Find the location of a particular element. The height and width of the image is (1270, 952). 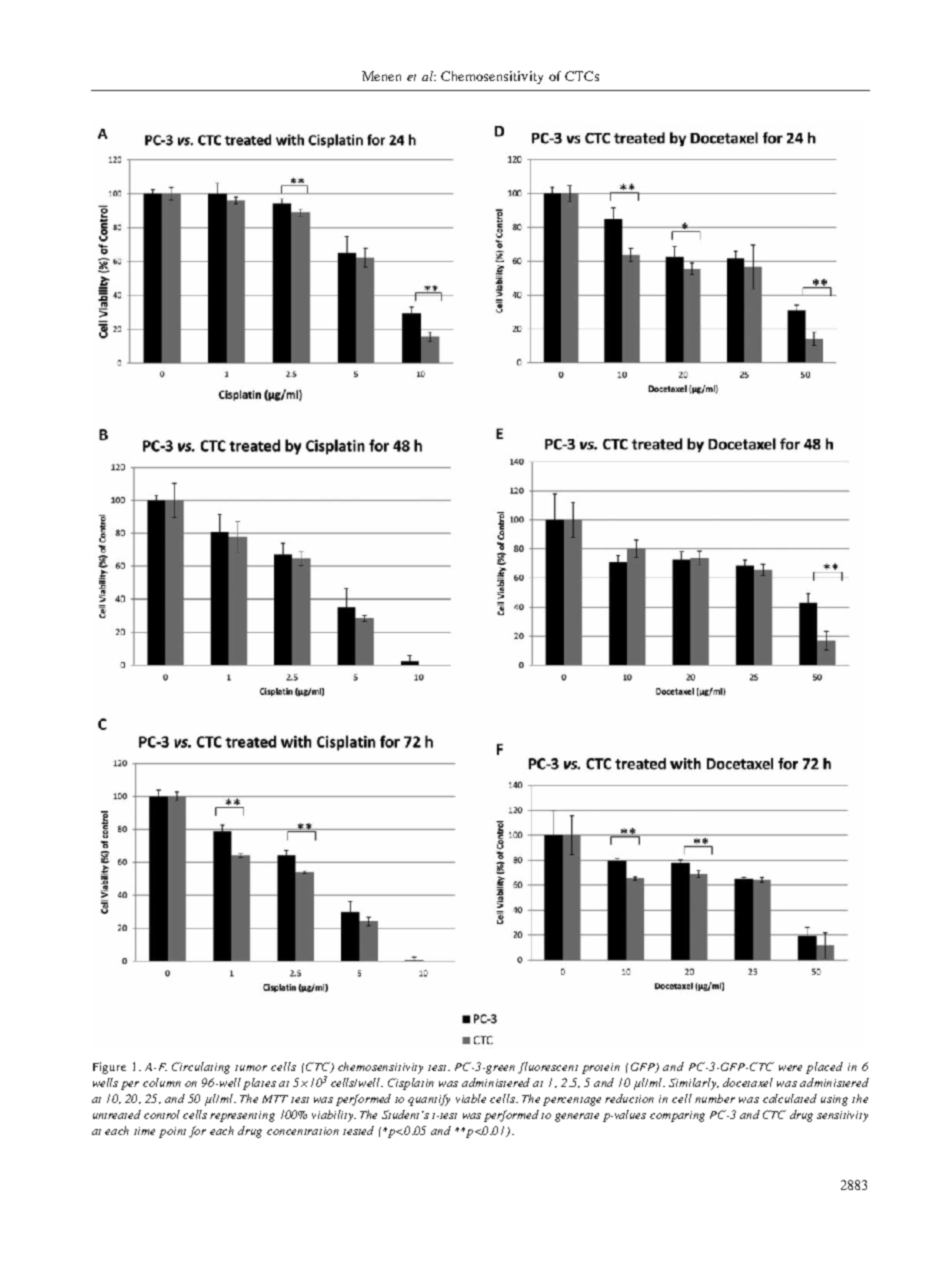

time is located at coordinates (144, 1131).
